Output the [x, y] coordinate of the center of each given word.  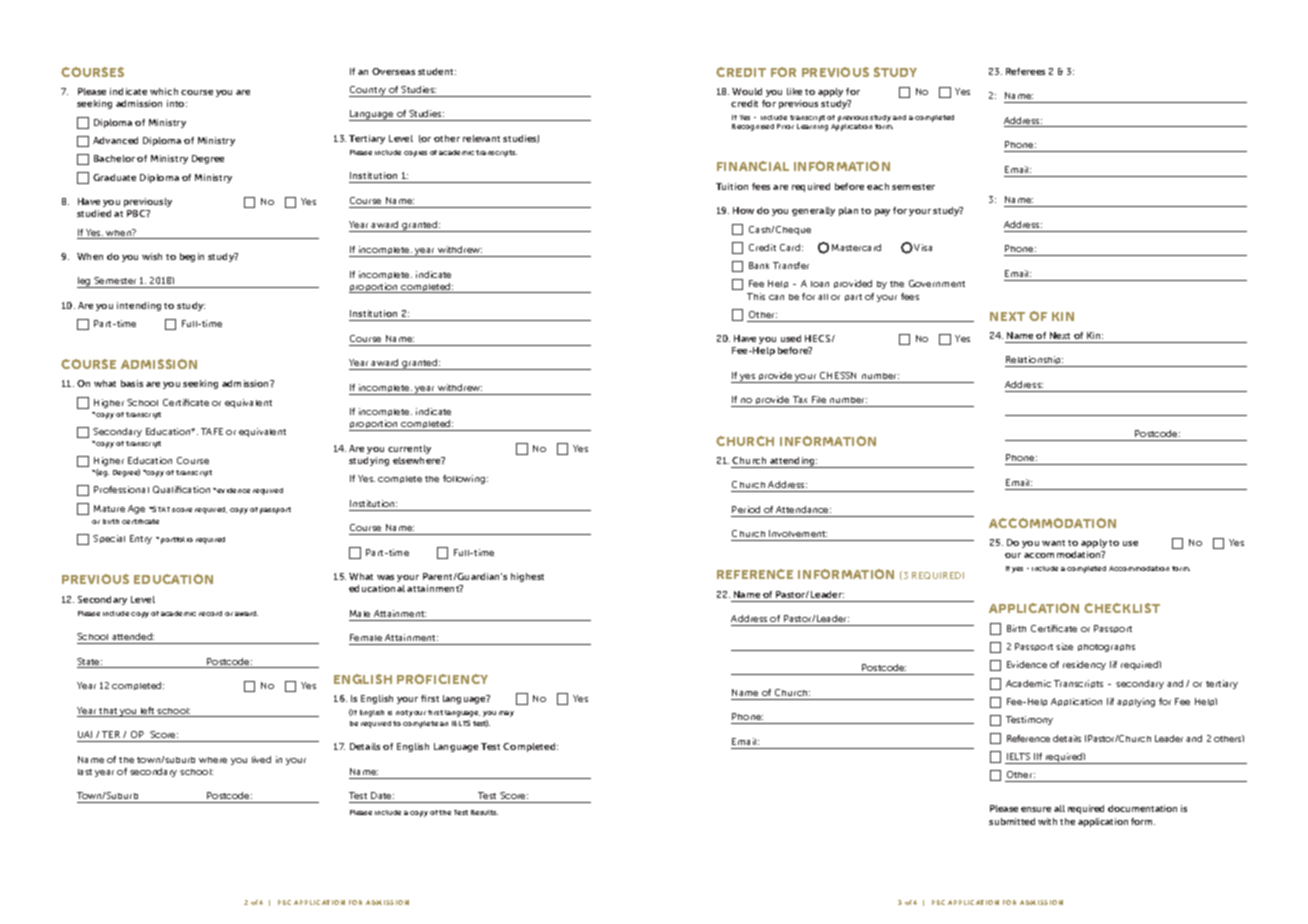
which [164, 91]
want [1053, 543]
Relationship [1034, 361]
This [756, 296]
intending [139, 306]
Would [747, 91]
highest [527, 577]
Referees [1025, 71]
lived [261, 759]
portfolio [177, 540]
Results [484, 812]
